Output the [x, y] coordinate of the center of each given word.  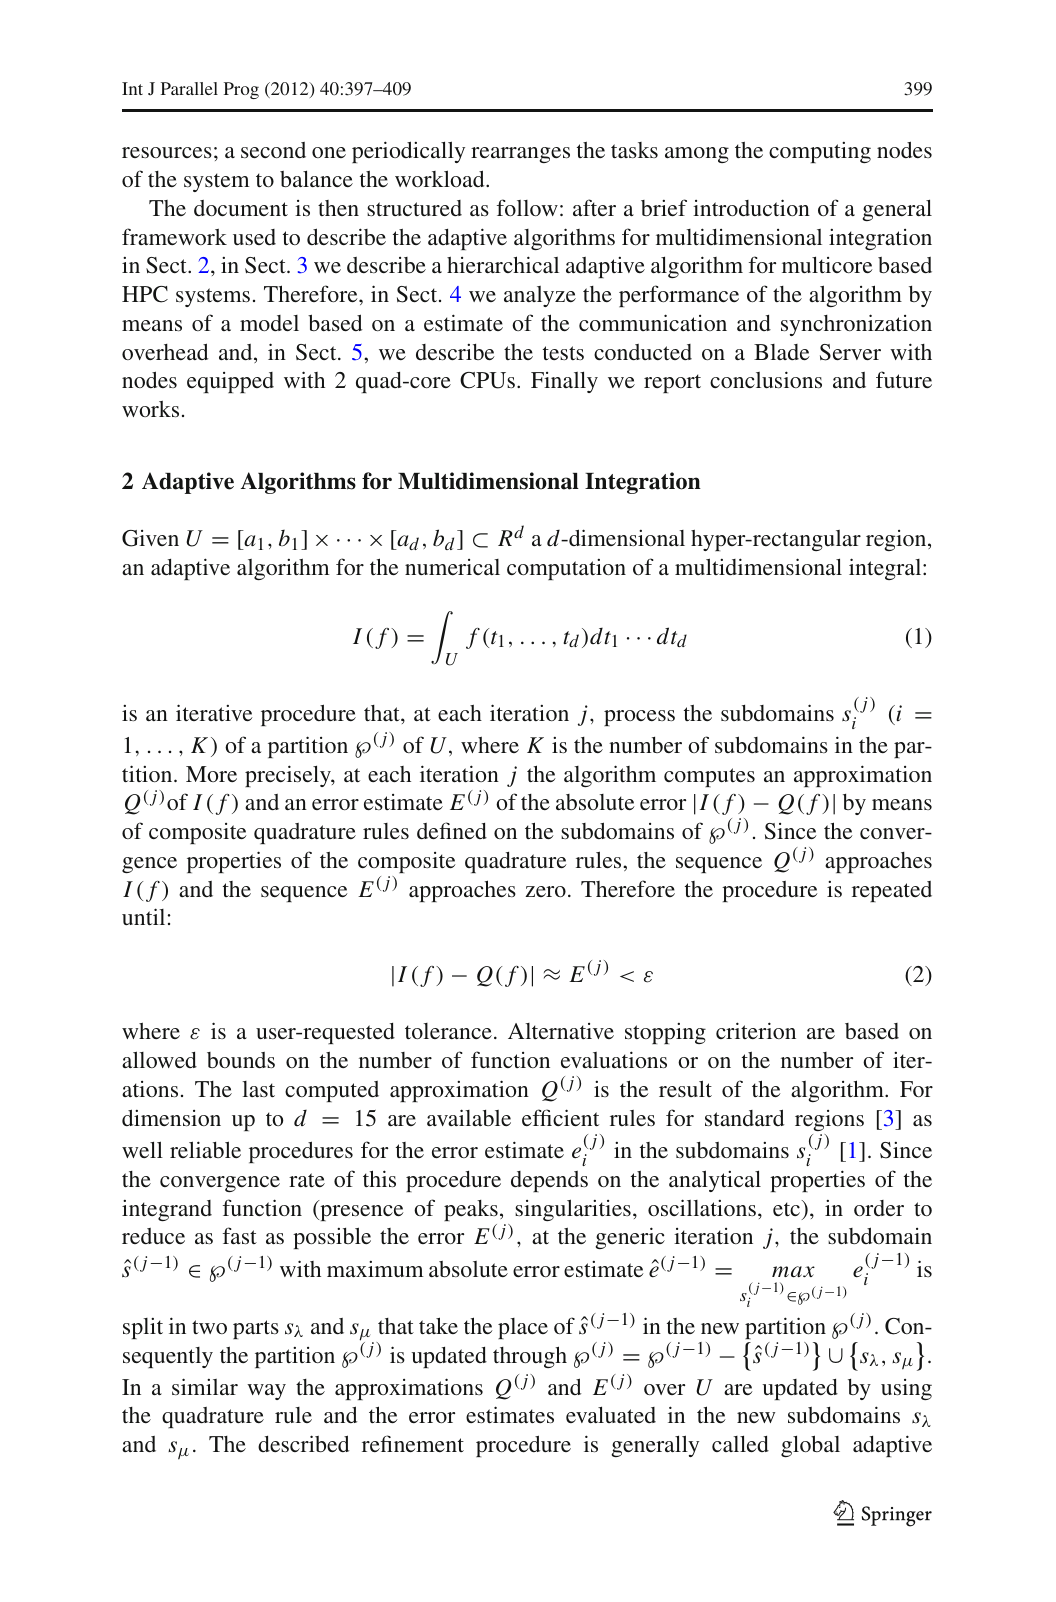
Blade [782, 352]
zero [545, 891]
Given [150, 538]
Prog [241, 90]
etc [788, 1208]
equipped [230, 382]
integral [886, 569]
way [266, 1392]
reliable [205, 1149]
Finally [564, 382]
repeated [892, 891]
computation [566, 569]
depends [549, 1181]
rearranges [520, 155]
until [143, 916]
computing [820, 152]
